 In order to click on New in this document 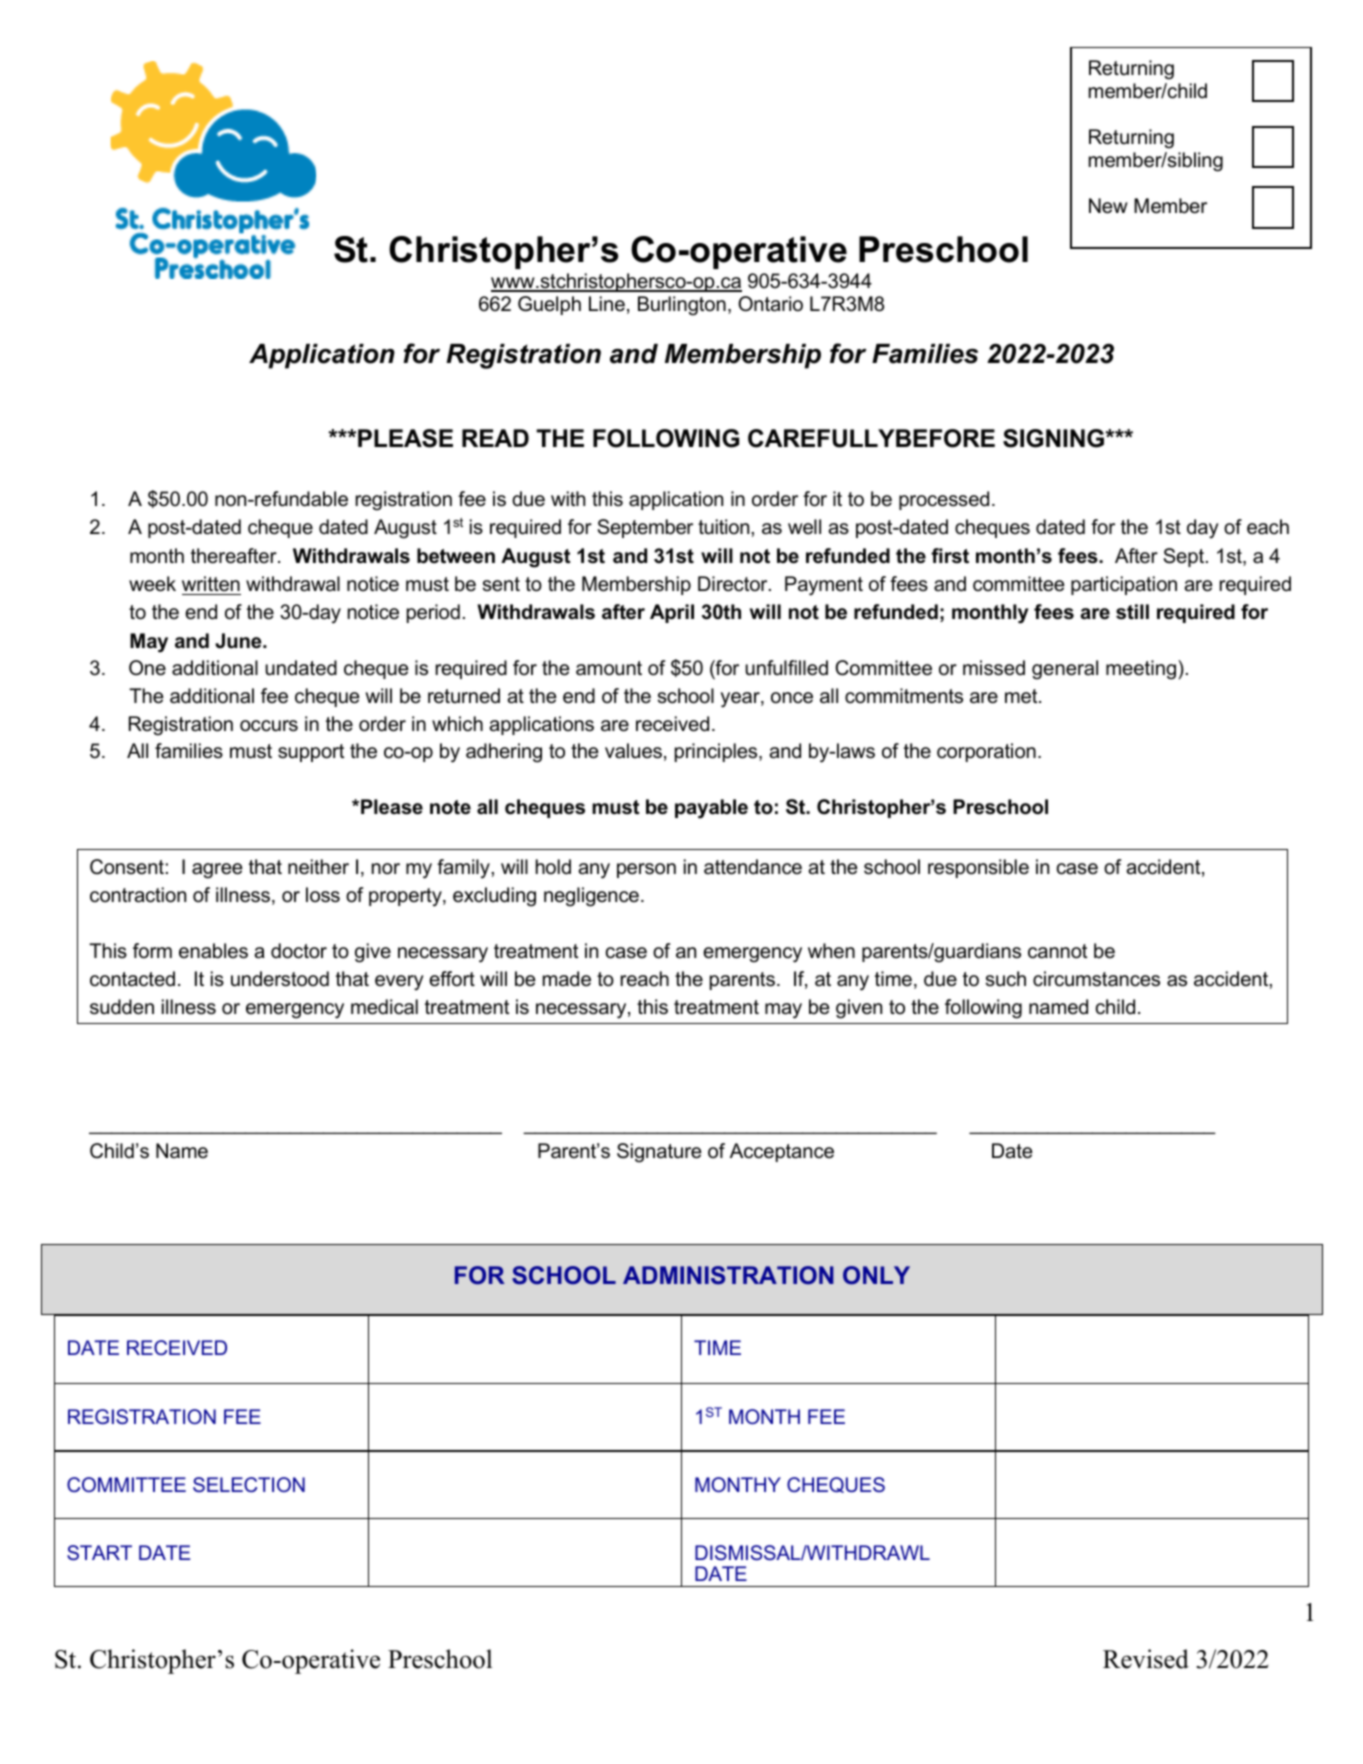, I will do `click(1108, 206)`.
